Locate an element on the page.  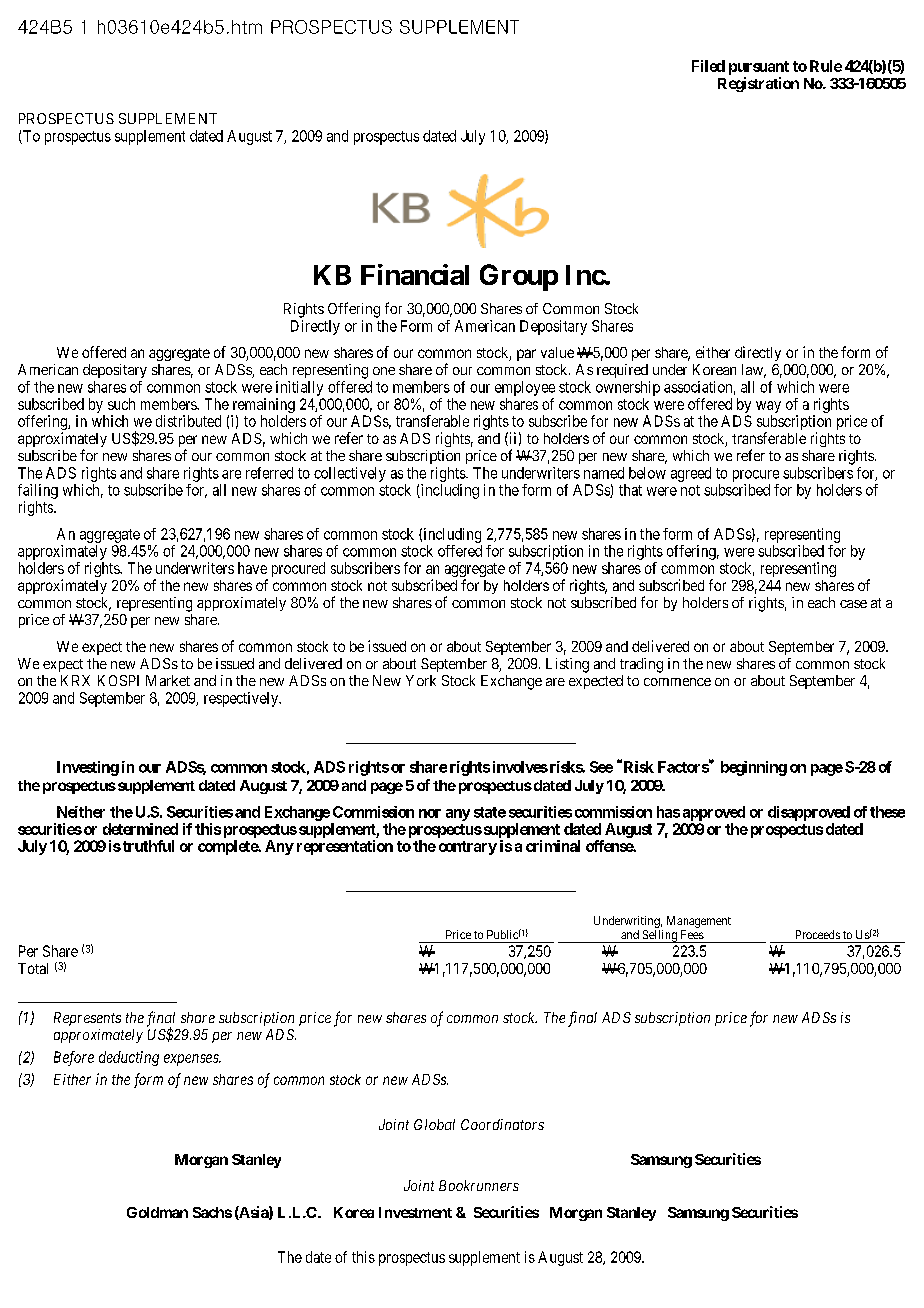
Registration is located at coordinates (758, 84).
